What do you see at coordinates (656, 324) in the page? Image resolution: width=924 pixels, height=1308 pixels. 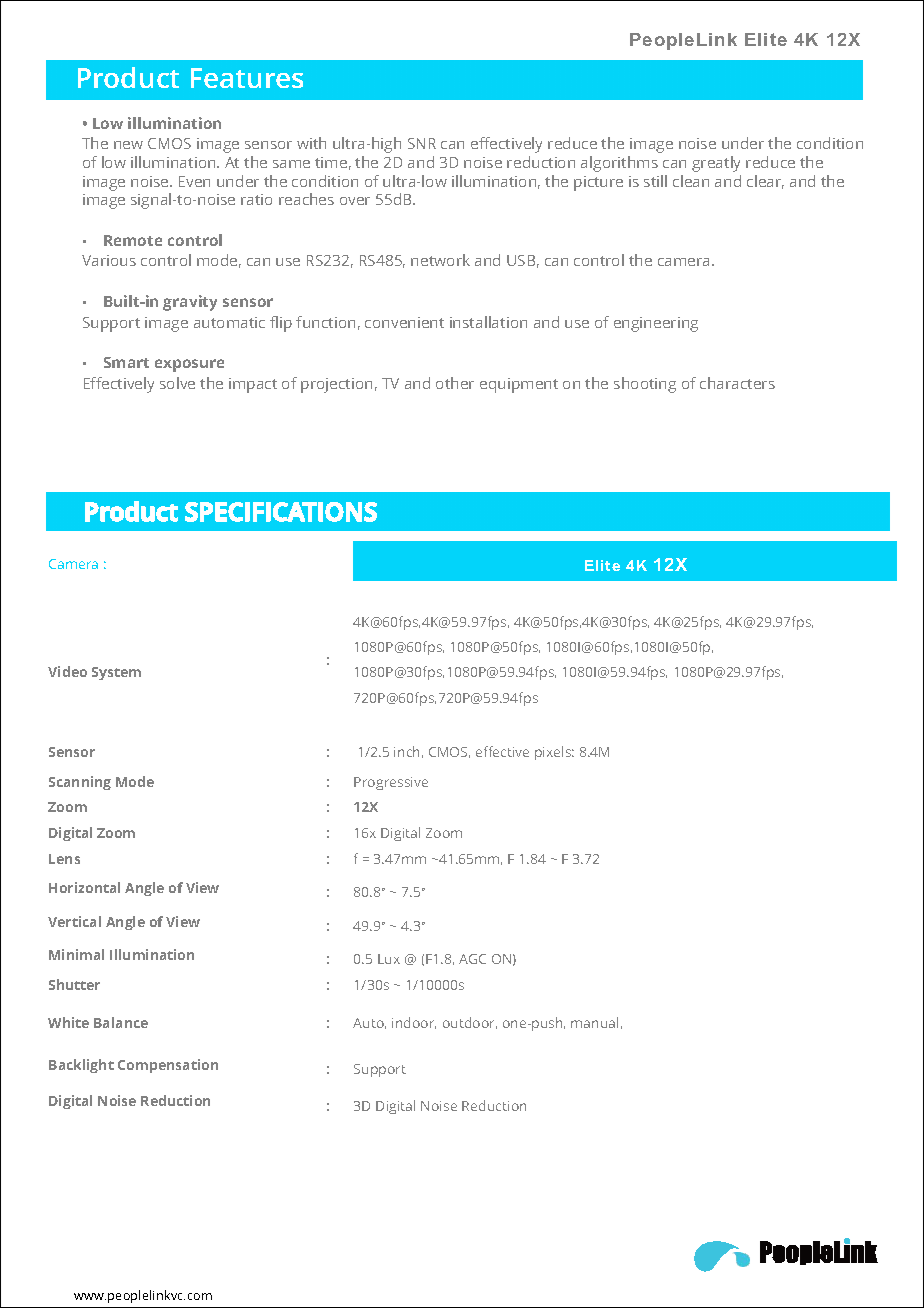 I see `engineering` at bounding box center [656, 324].
